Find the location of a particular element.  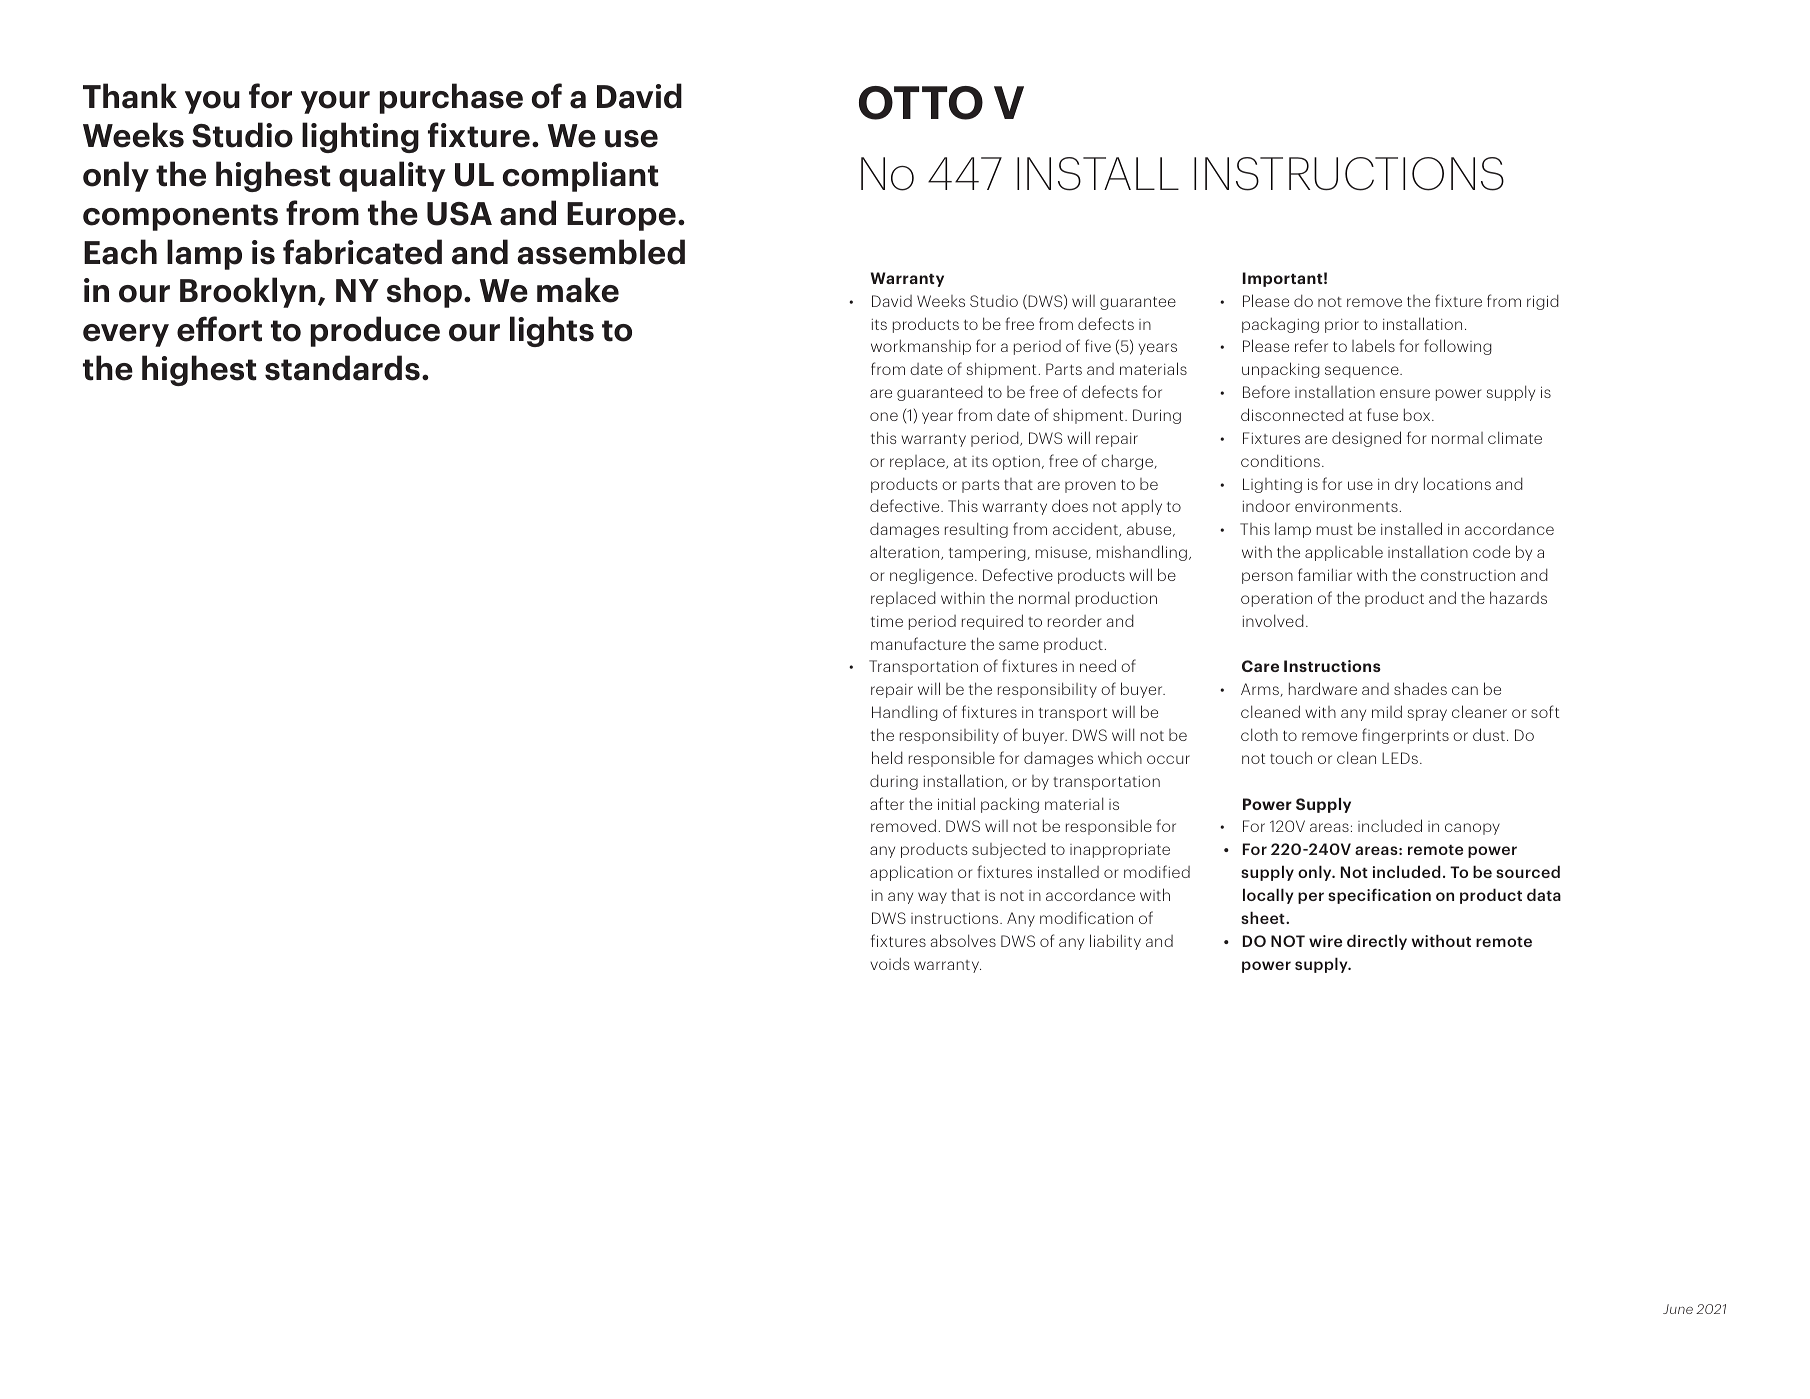

held is located at coordinates (887, 757).
